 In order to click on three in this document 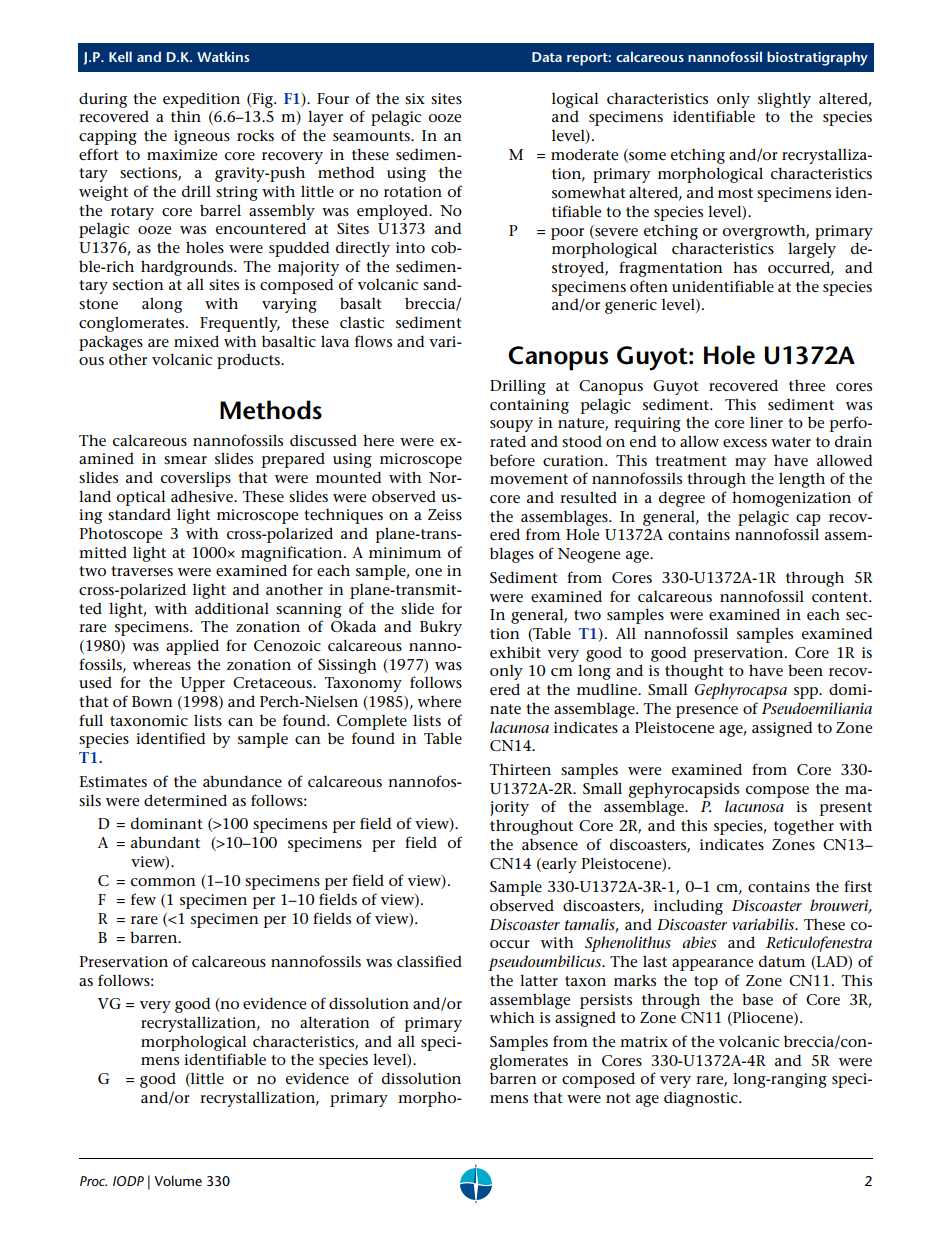, I will do `click(807, 386)`.
